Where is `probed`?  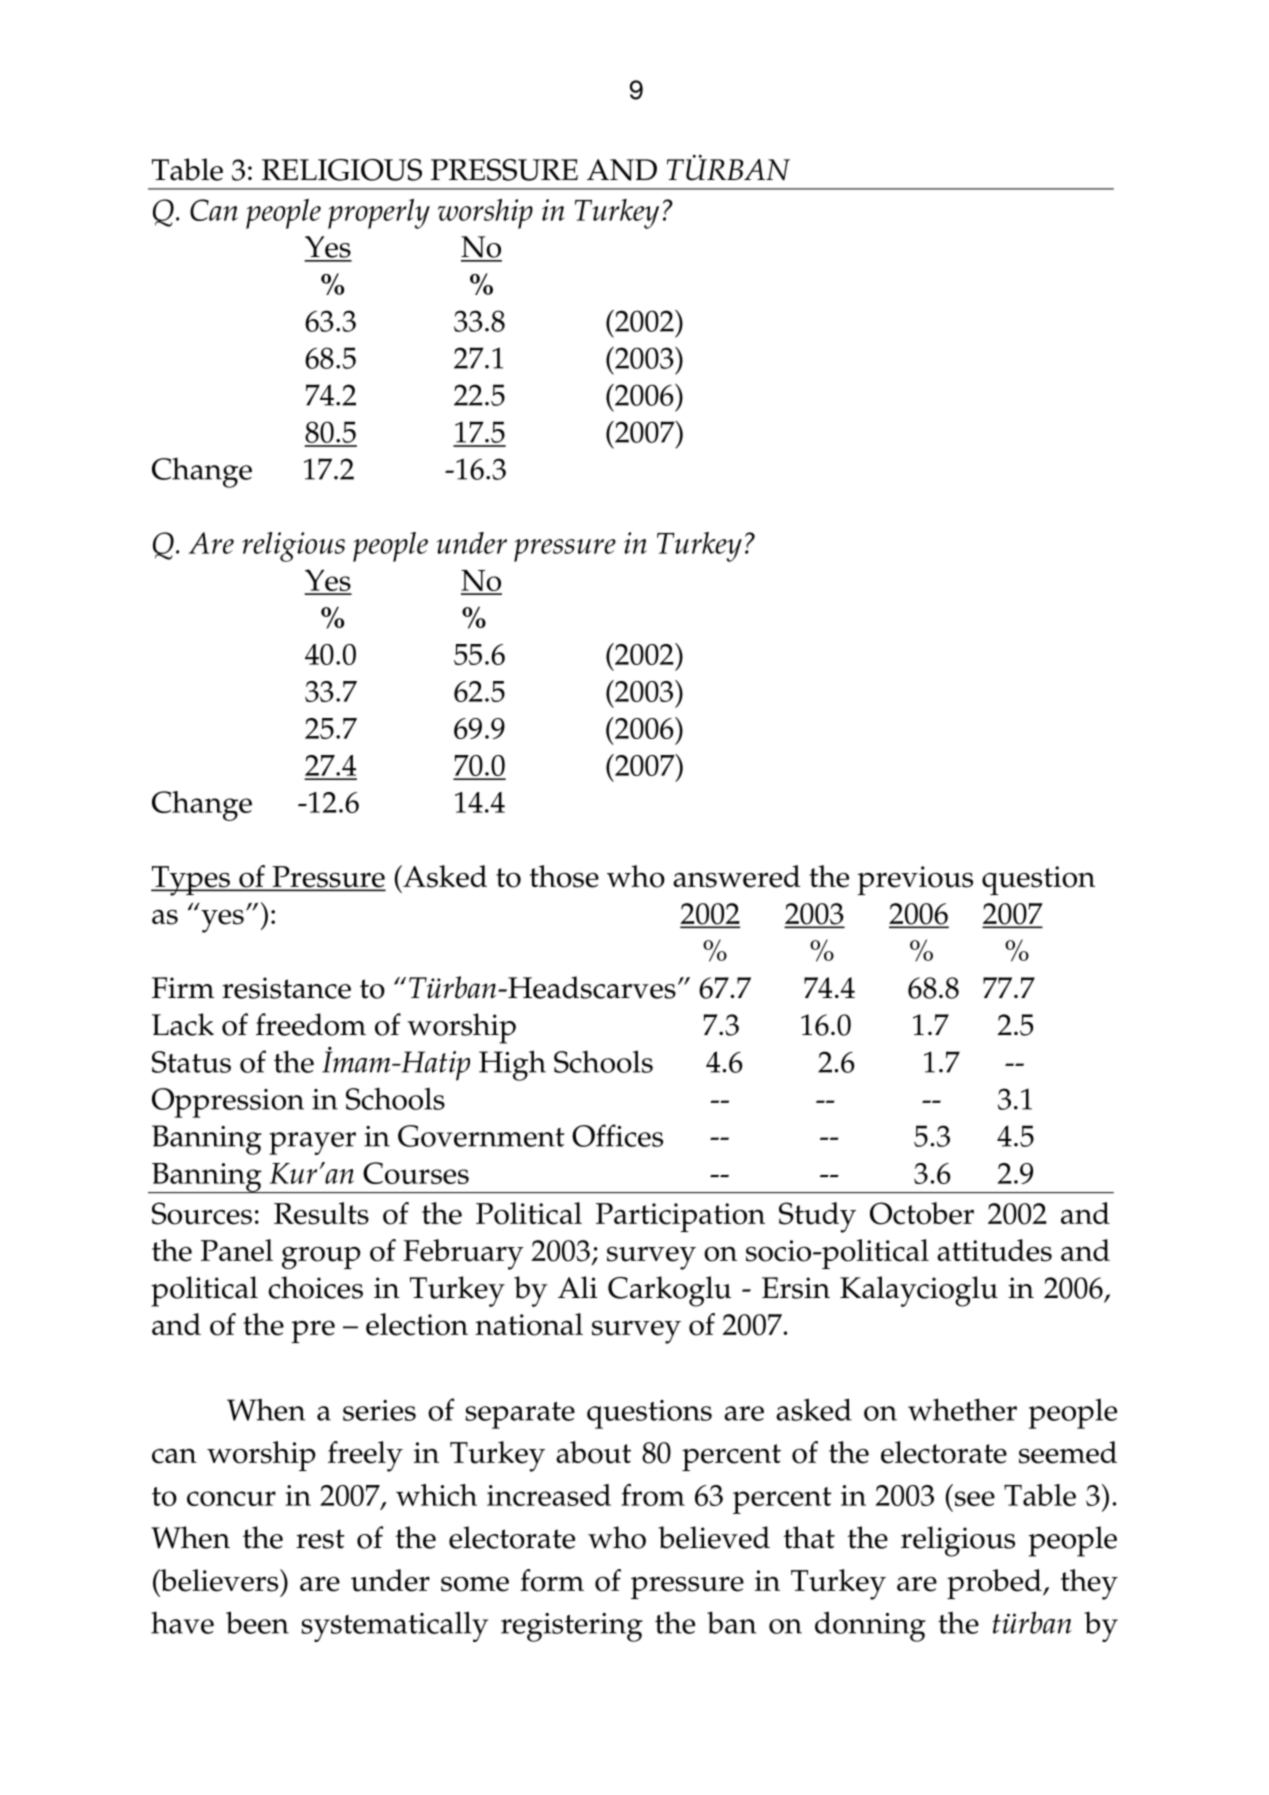 probed is located at coordinates (995, 1584).
